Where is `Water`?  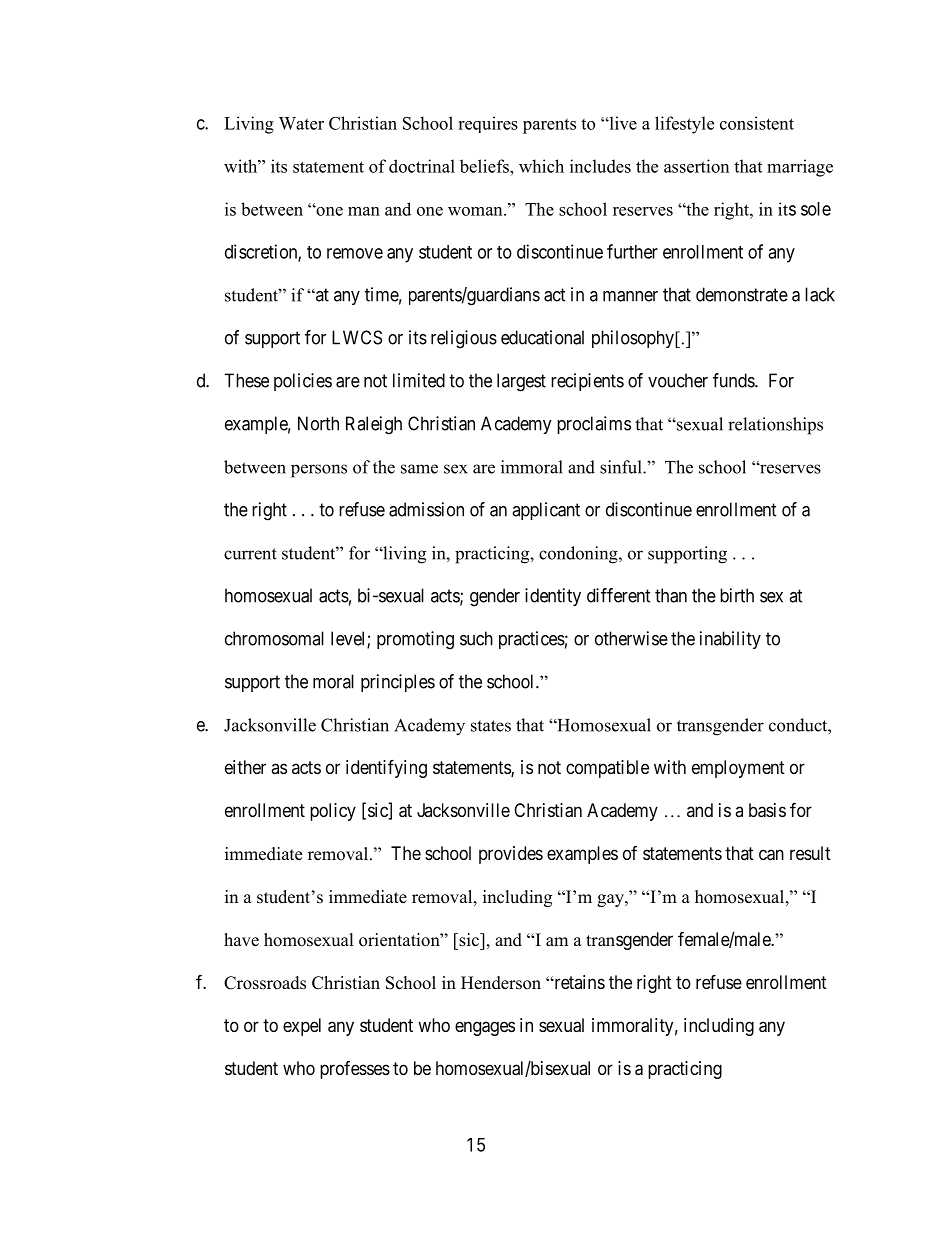 Water is located at coordinates (301, 123).
